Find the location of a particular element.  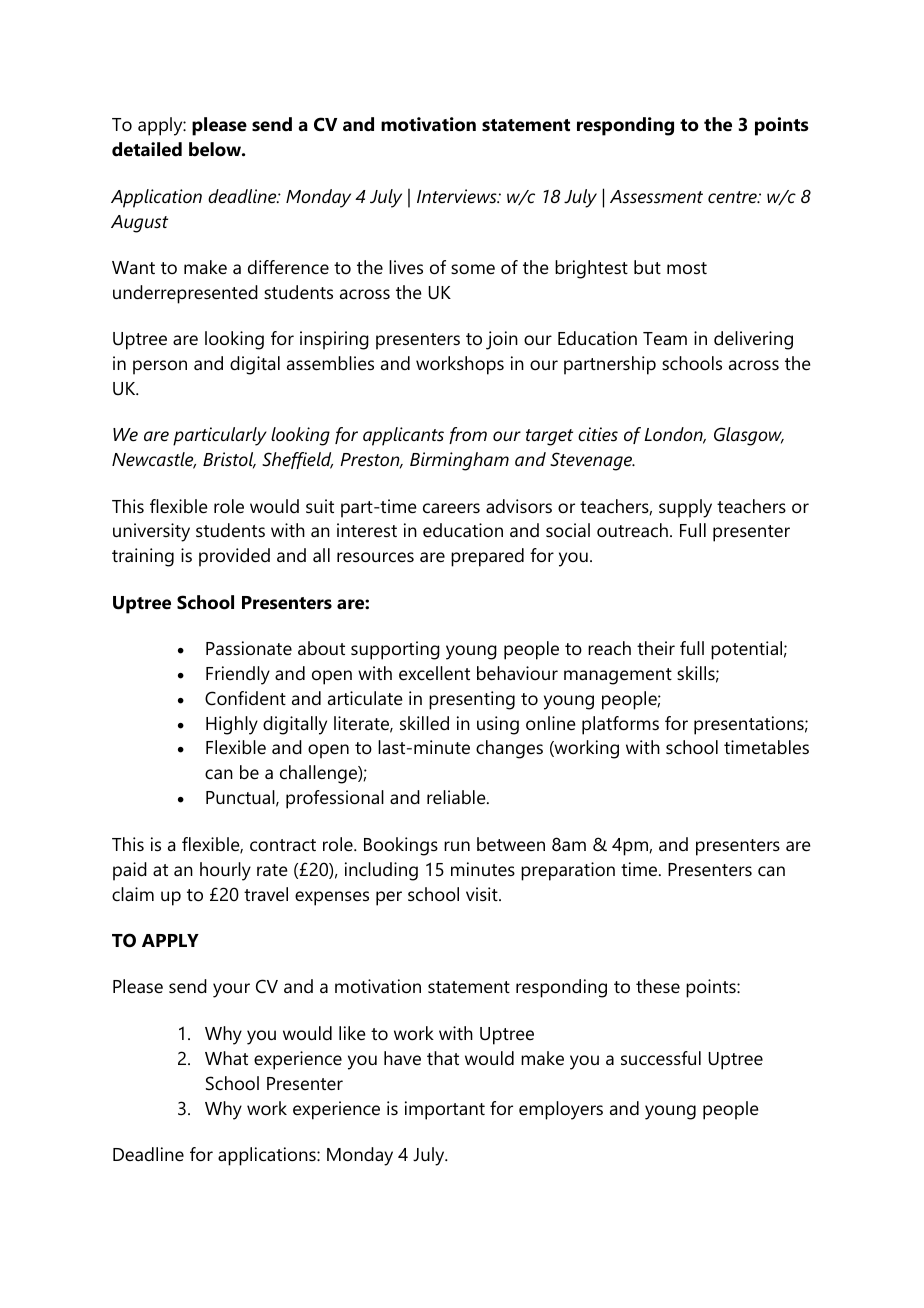

Birmingham is located at coordinates (459, 461).
